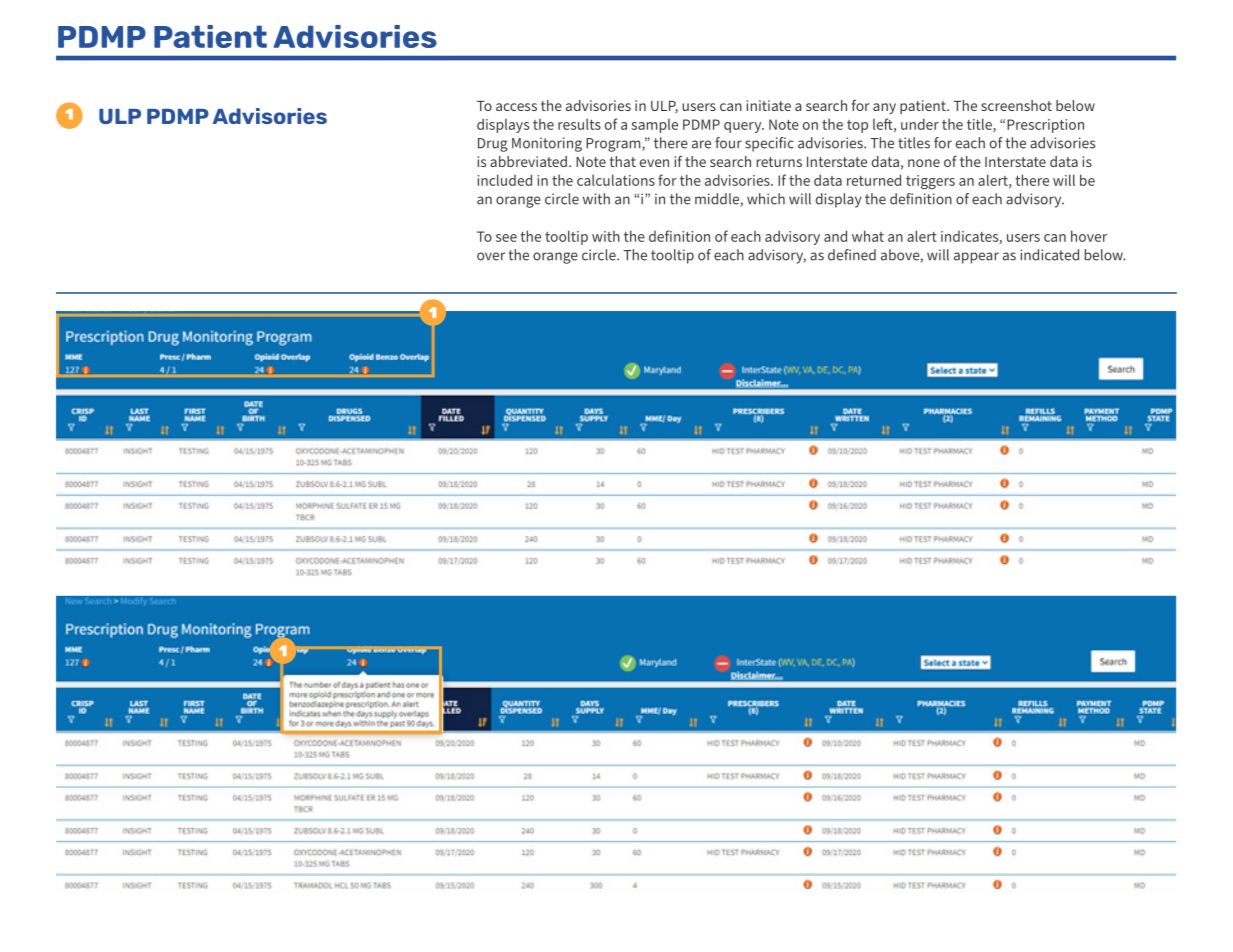 Image resolution: width=1233 pixels, height=952 pixels. Describe the element at coordinates (852, 255) in the screenshot. I see `defined` at that location.
